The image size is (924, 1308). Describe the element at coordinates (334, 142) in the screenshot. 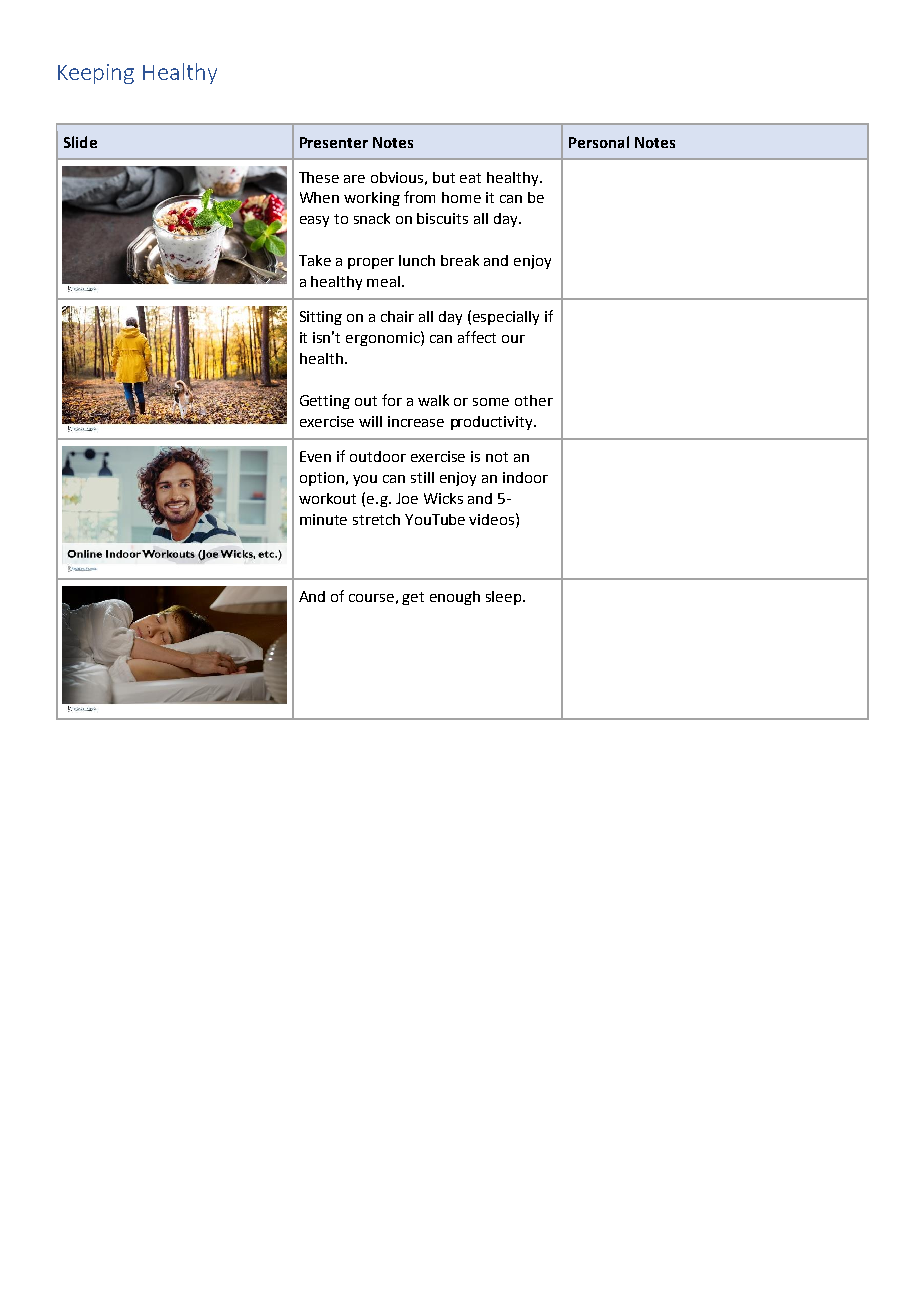

I see `Presenter` at that location.
